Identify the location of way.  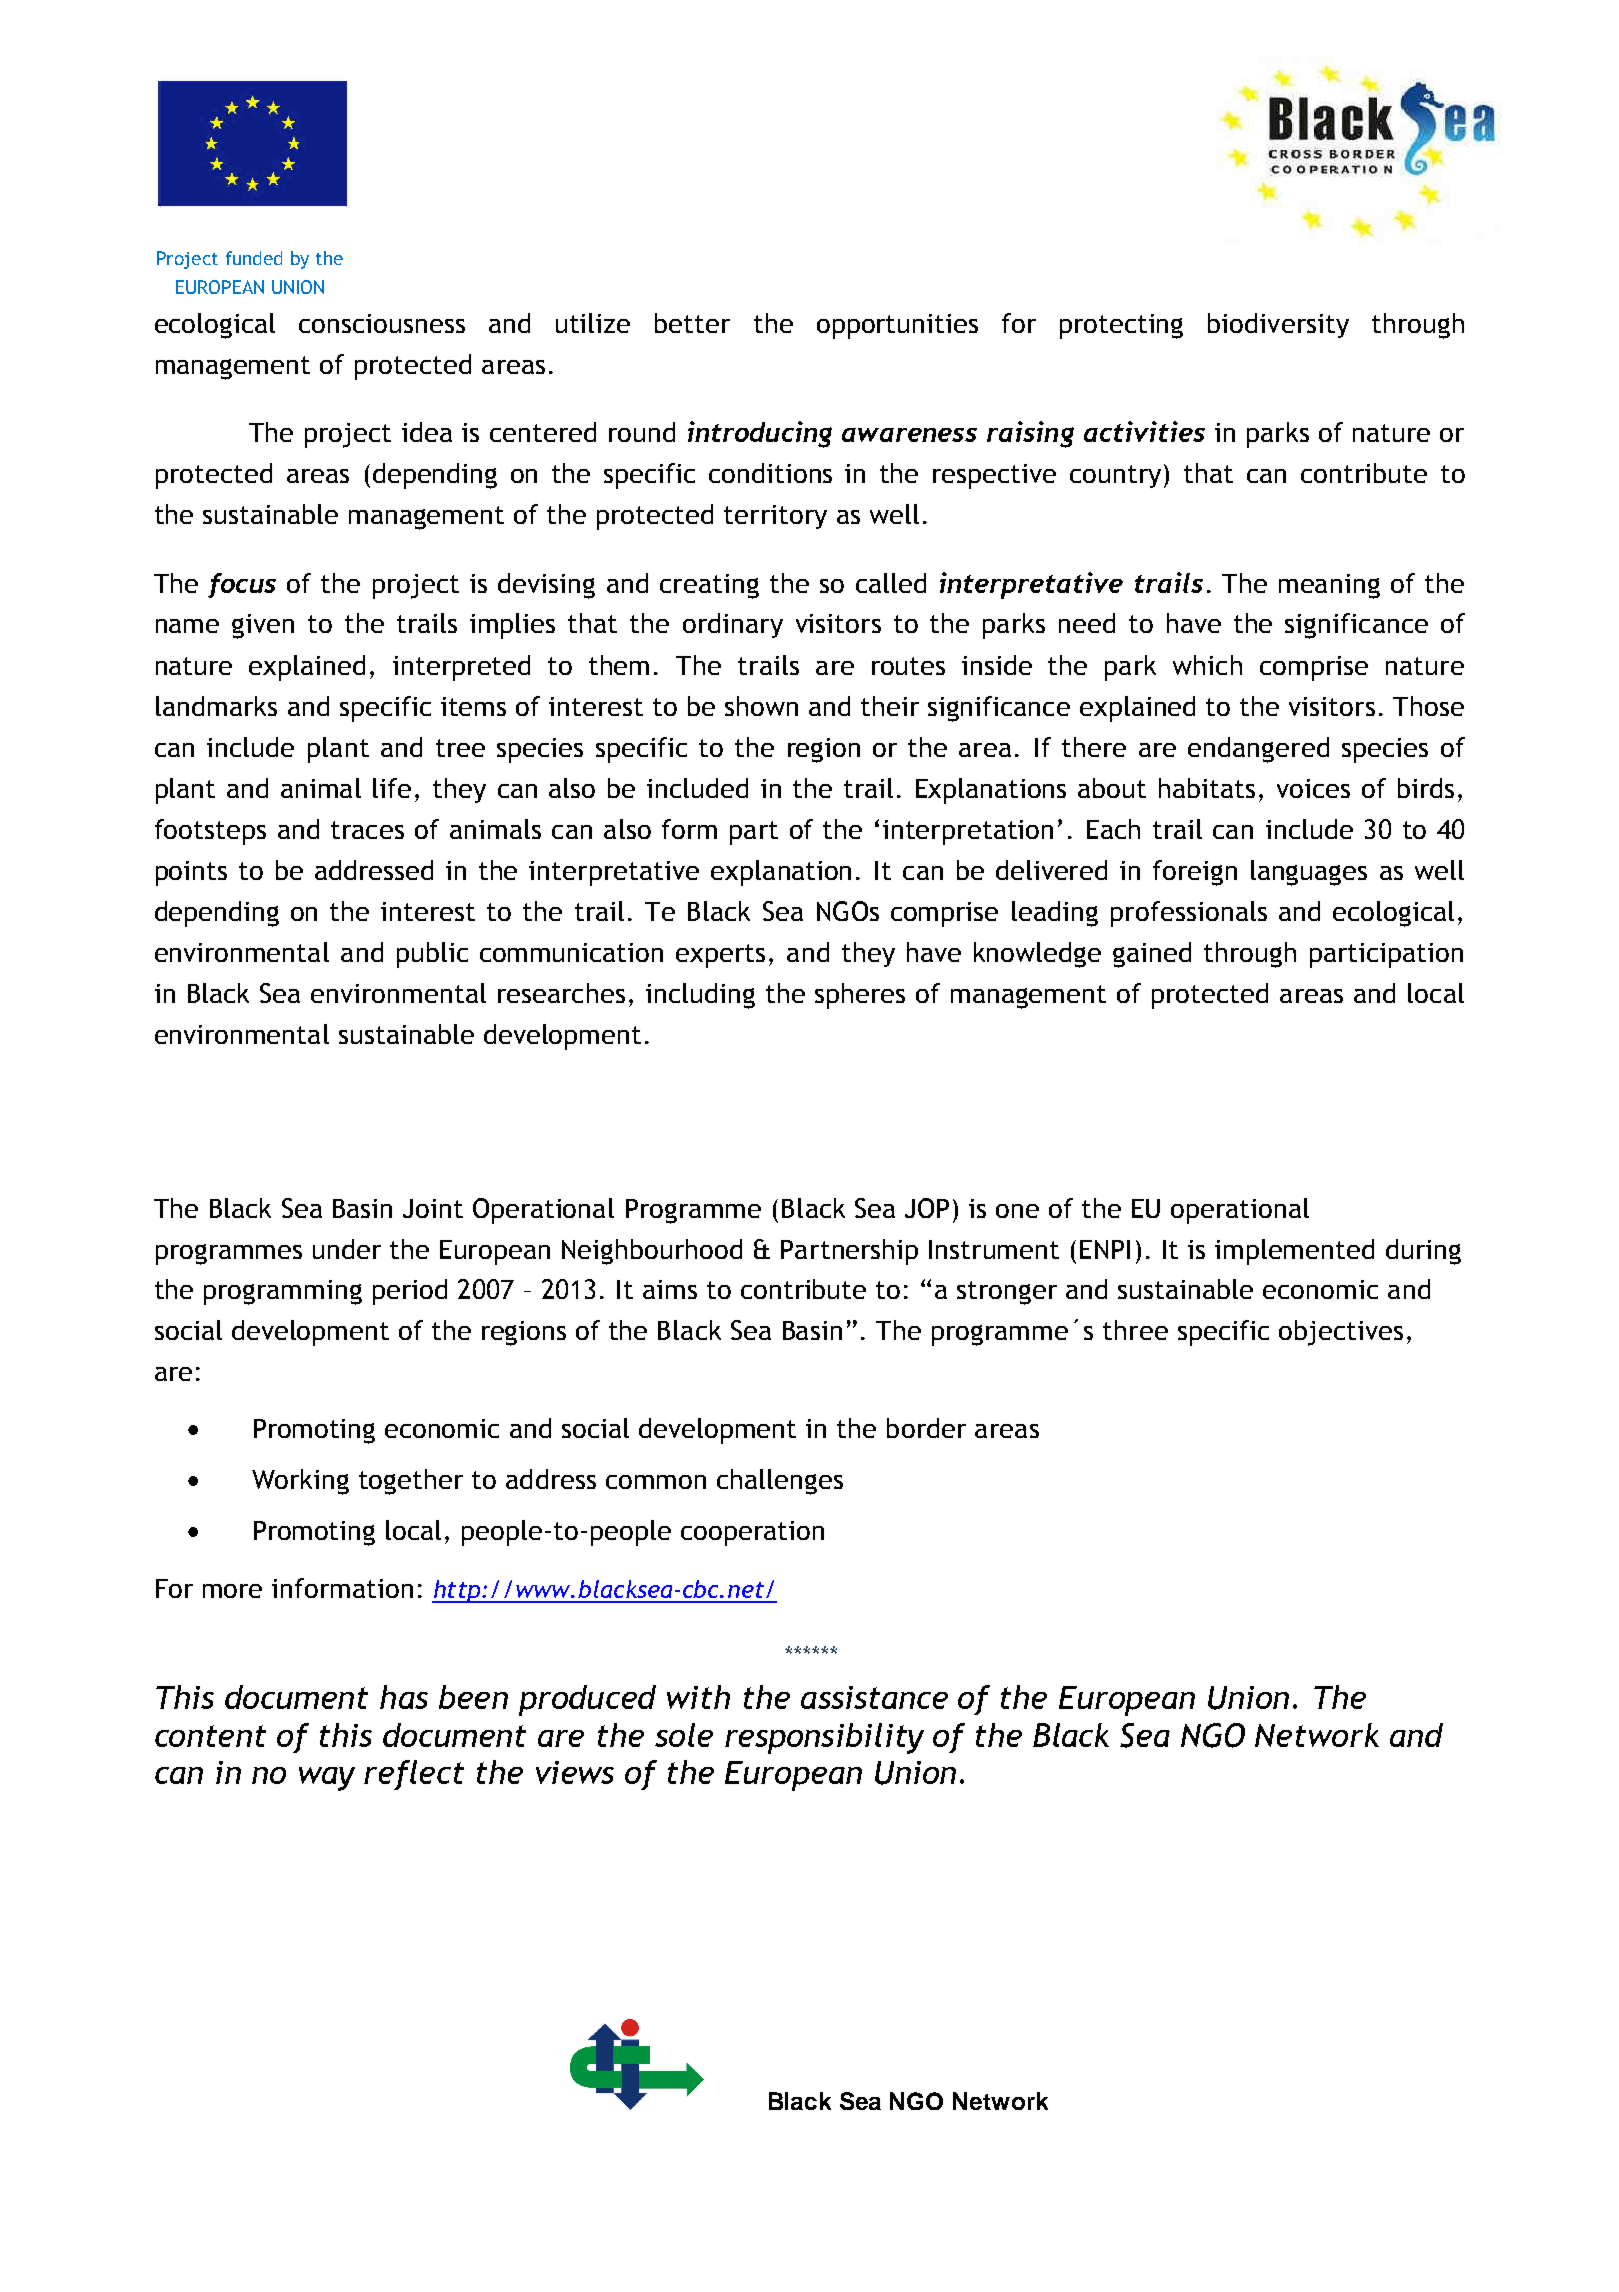
(327, 1779).
